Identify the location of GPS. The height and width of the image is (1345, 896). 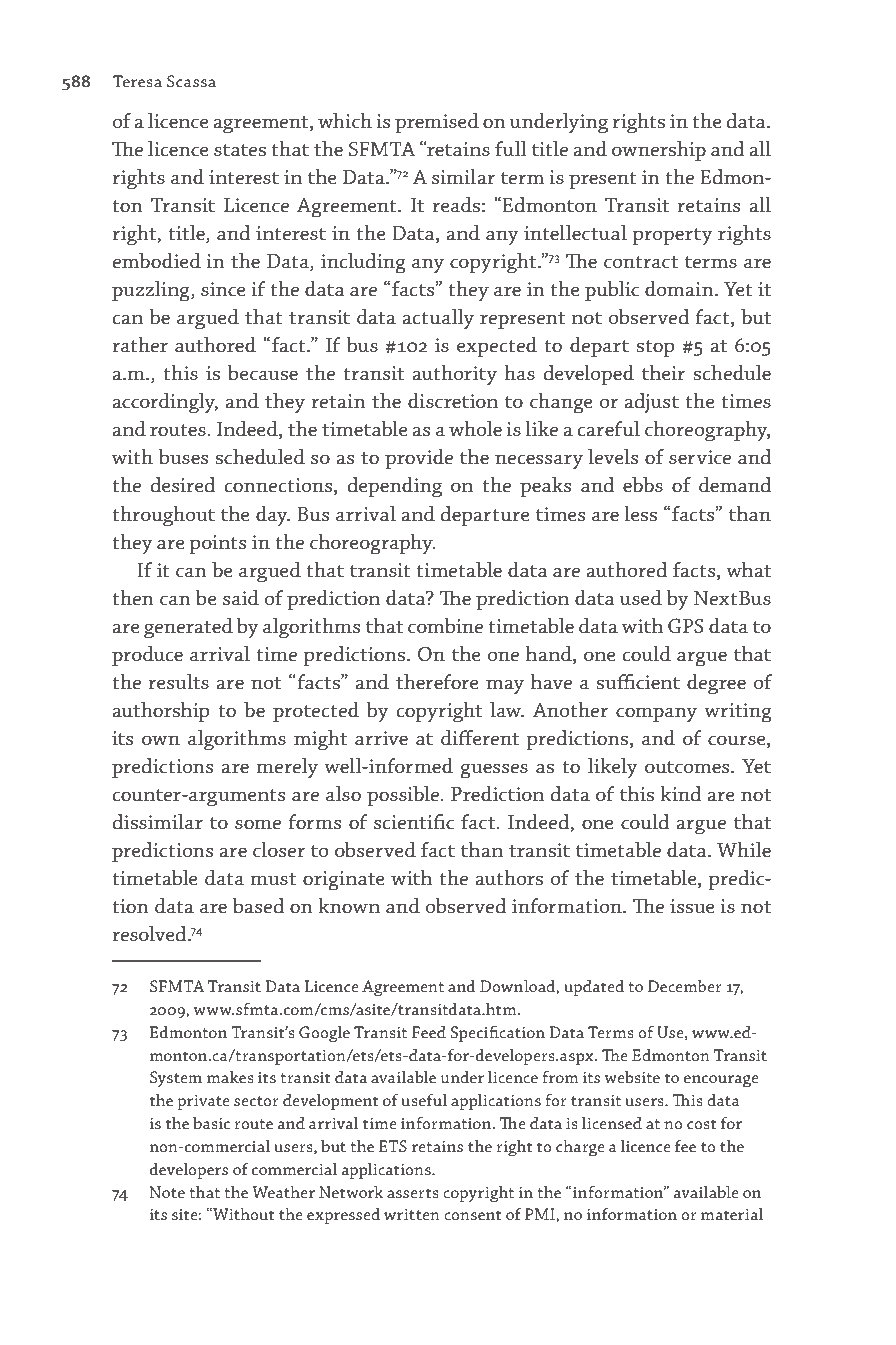
(686, 626).
